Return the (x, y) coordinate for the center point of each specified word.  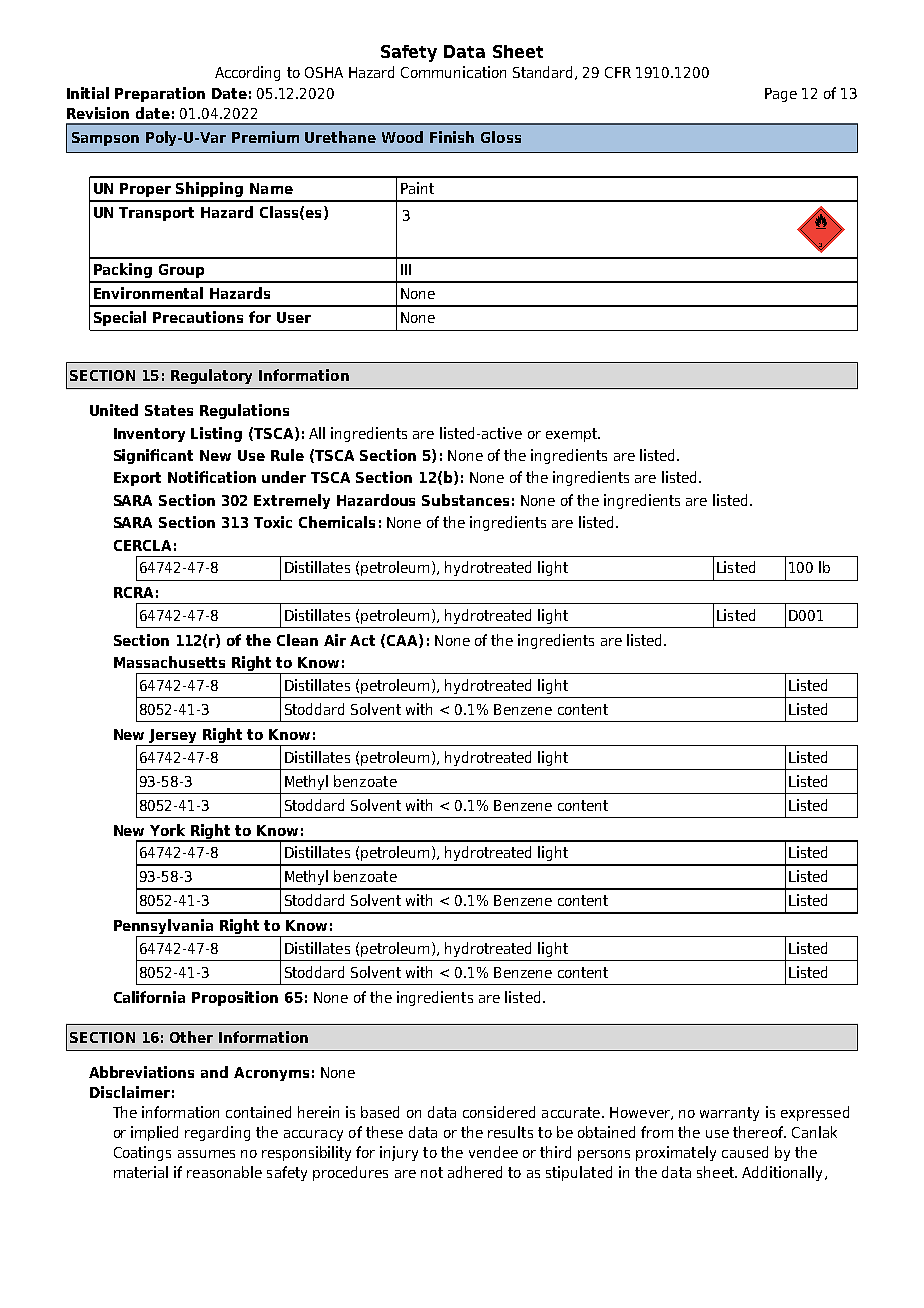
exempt (572, 435)
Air (335, 640)
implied (154, 1133)
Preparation (160, 94)
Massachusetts (169, 662)
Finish (452, 137)
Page (781, 95)
